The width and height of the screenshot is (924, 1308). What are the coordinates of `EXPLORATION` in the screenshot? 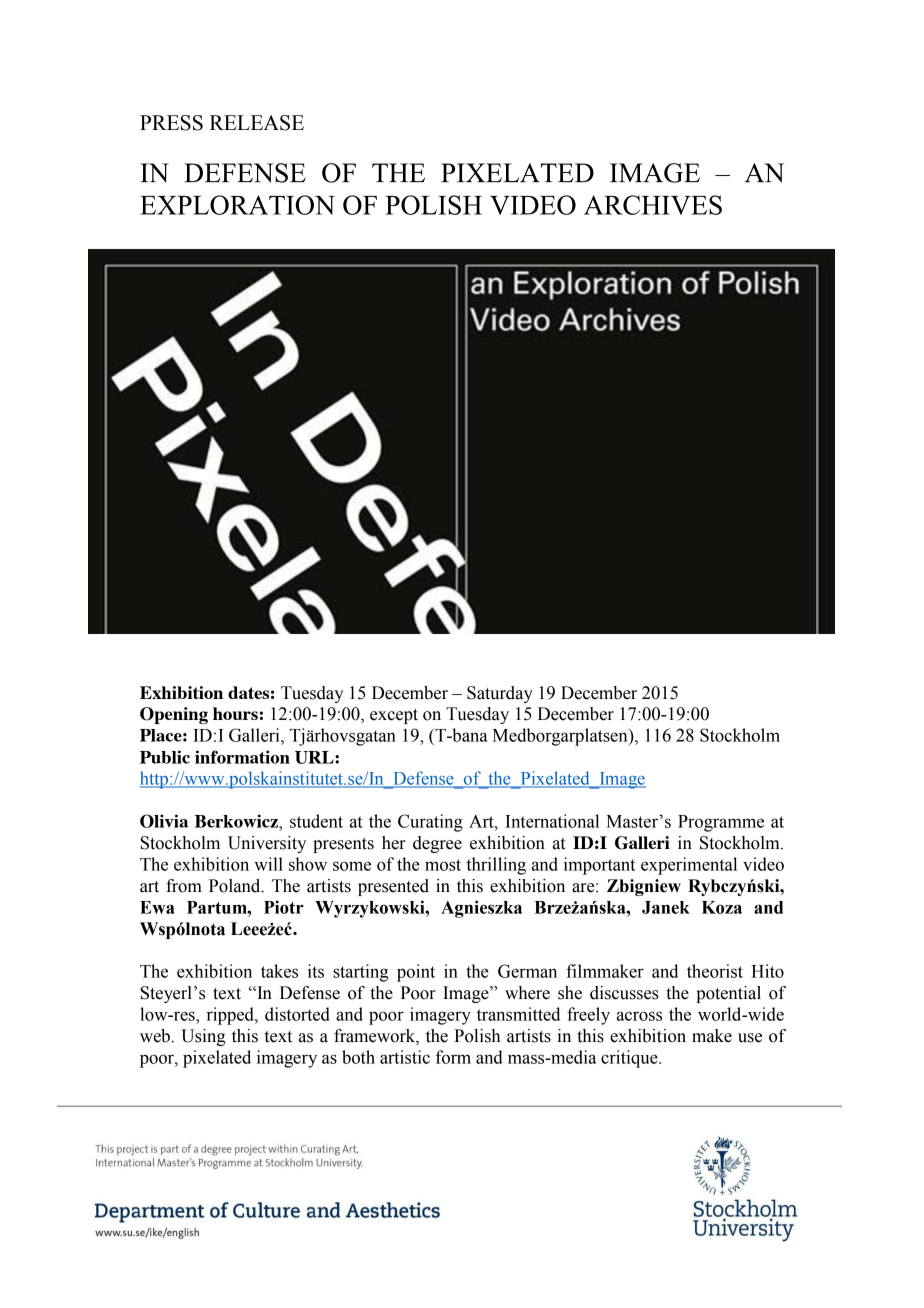 It's located at (237, 205).
